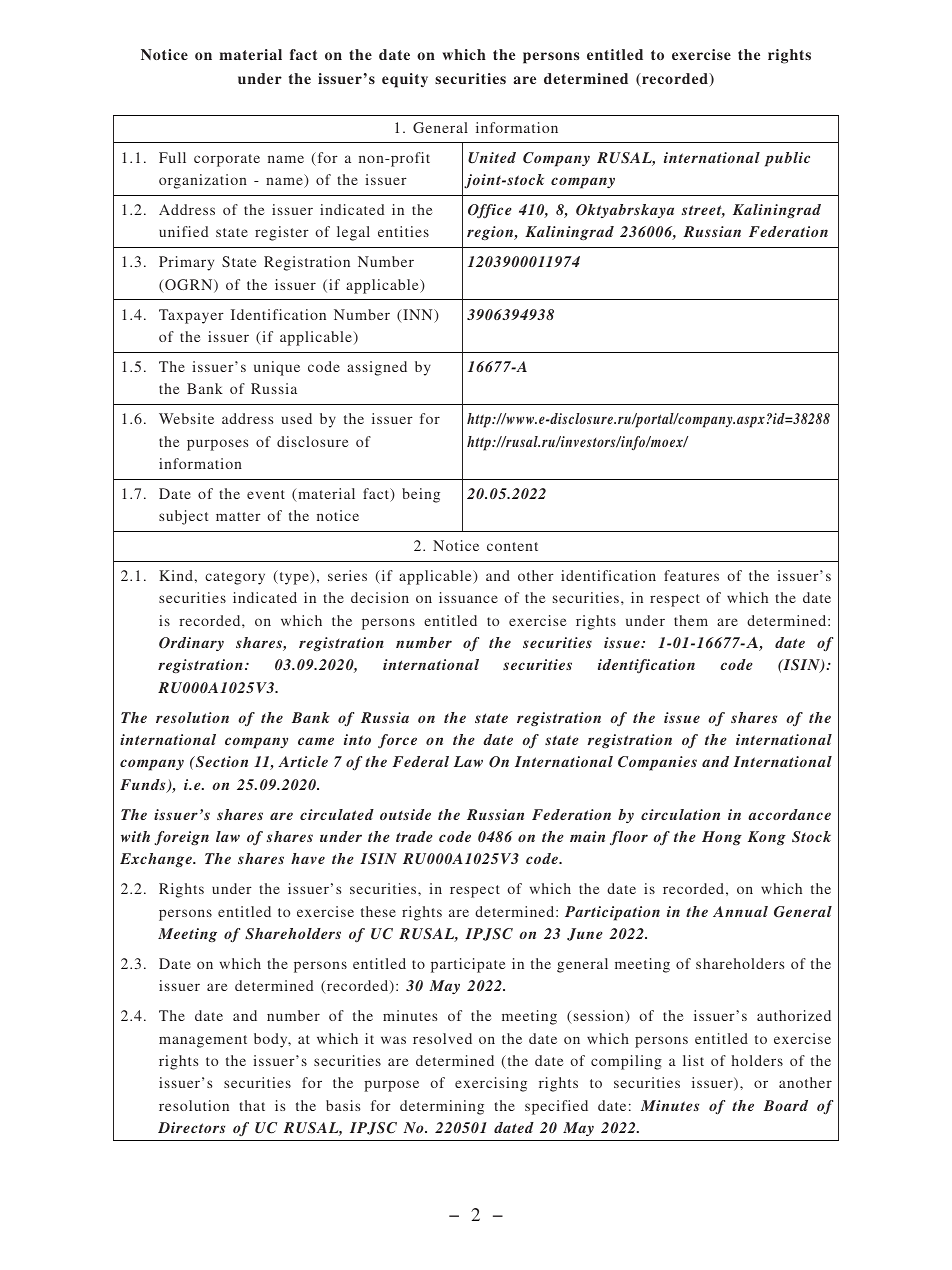 The width and height of the page is (952, 1270). I want to click on that, so click(252, 1105).
